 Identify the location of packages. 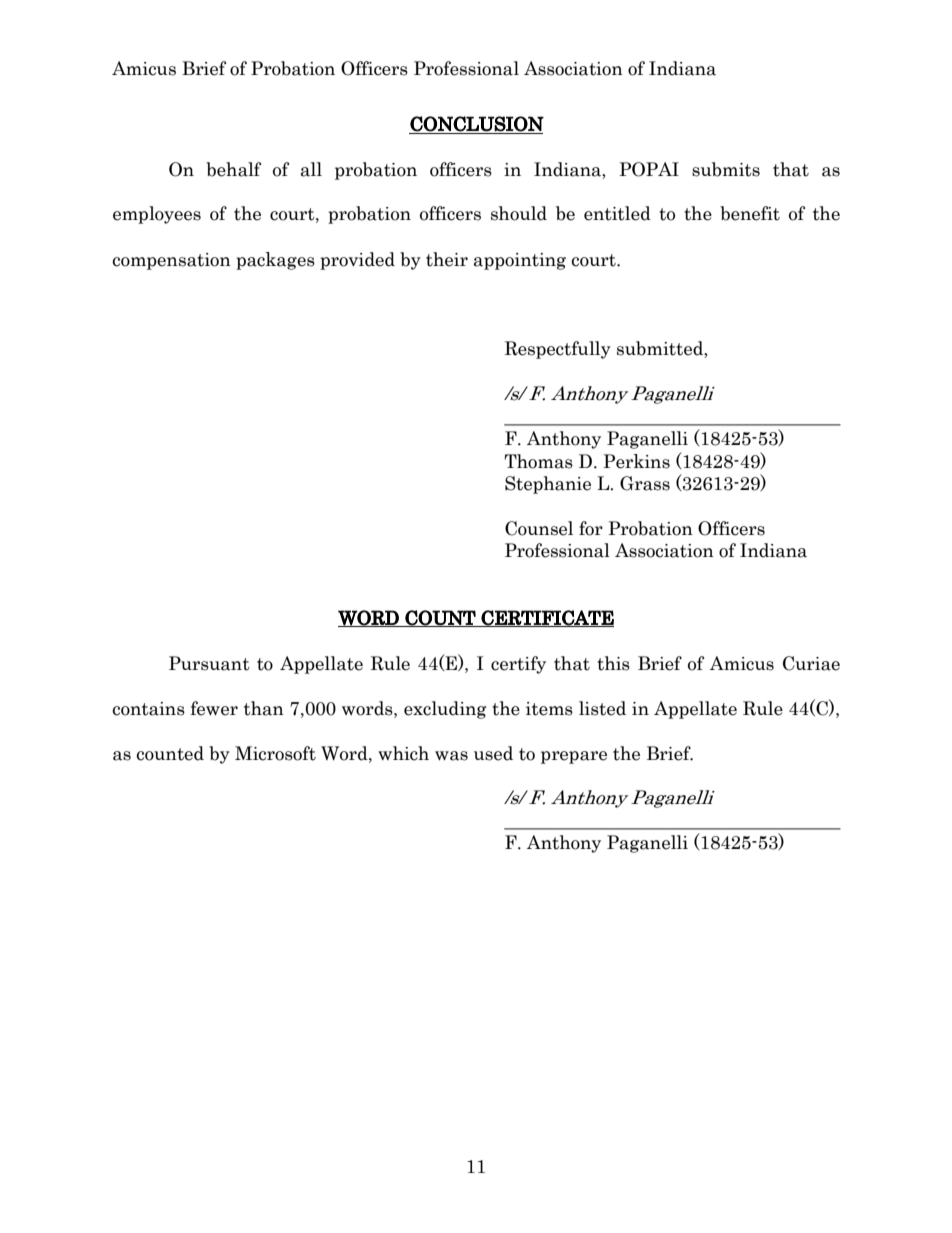
(275, 261).
